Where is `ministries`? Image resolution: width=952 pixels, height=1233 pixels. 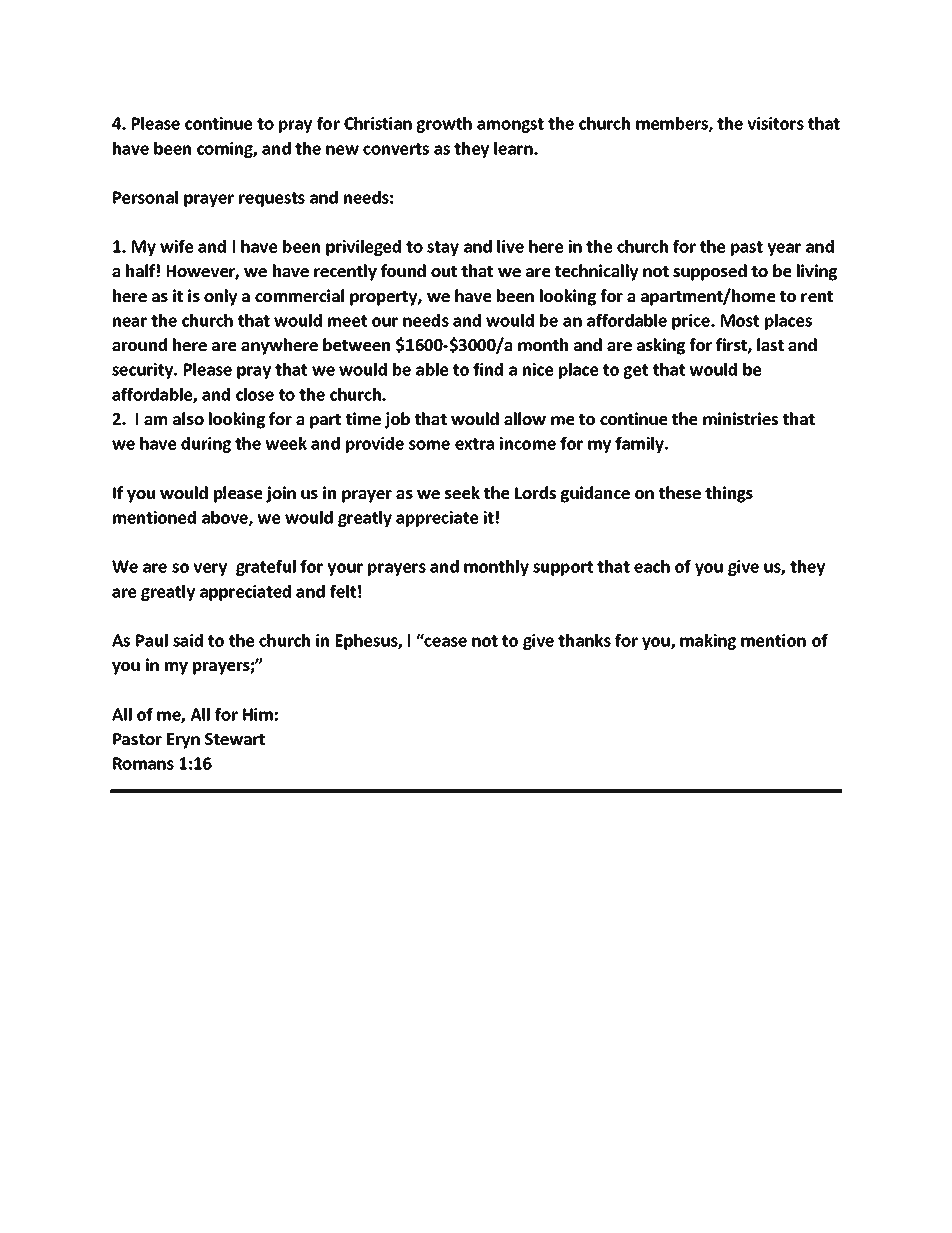 ministries is located at coordinates (740, 418).
